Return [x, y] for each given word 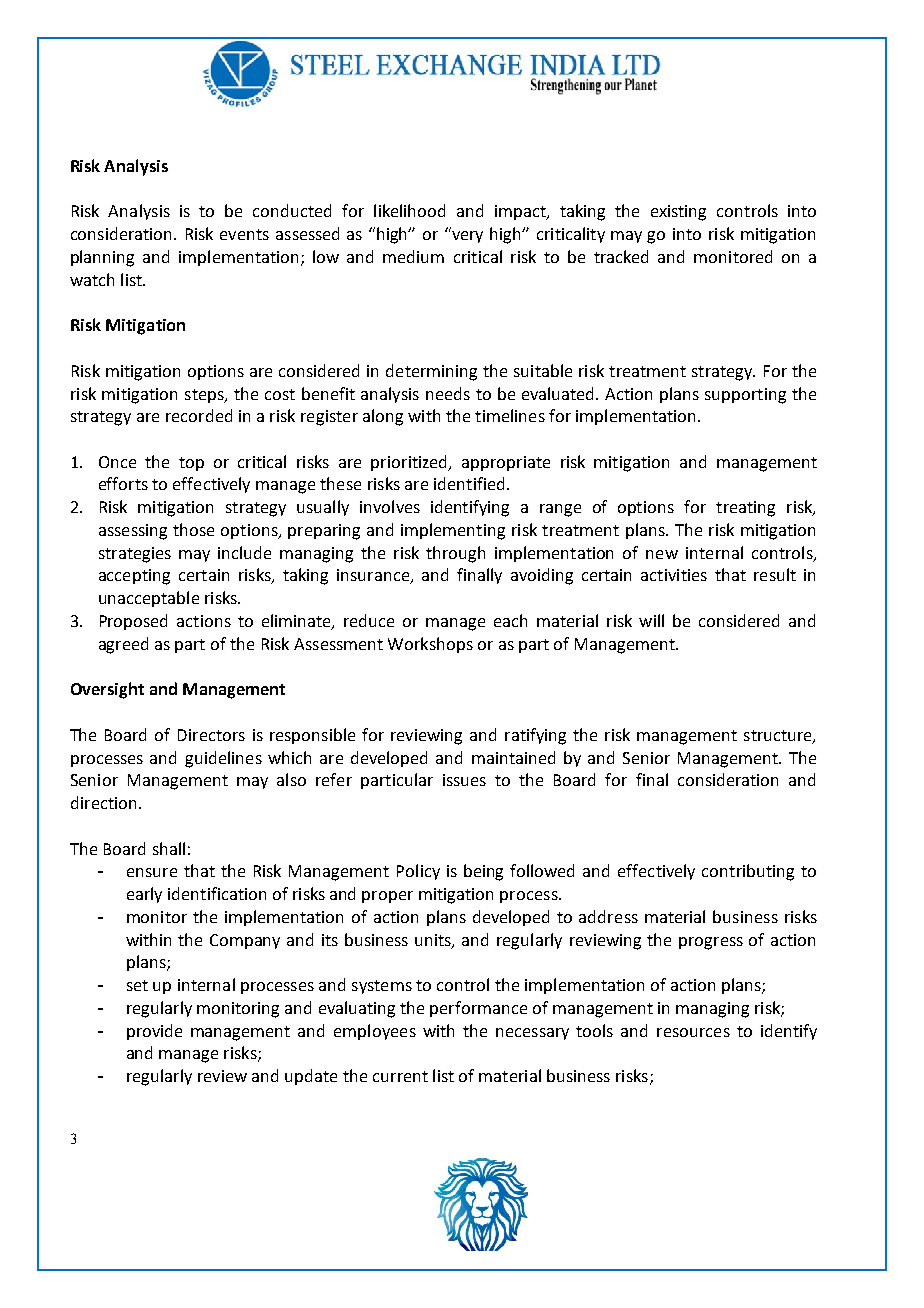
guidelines [223, 759]
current [400, 1076]
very [467, 237]
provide [154, 1032]
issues [464, 780]
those [193, 529]
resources [693, 1032]
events [244, 234]
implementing [453, 531]
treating [745, 509]
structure [779, 736]
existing [678, 213]
